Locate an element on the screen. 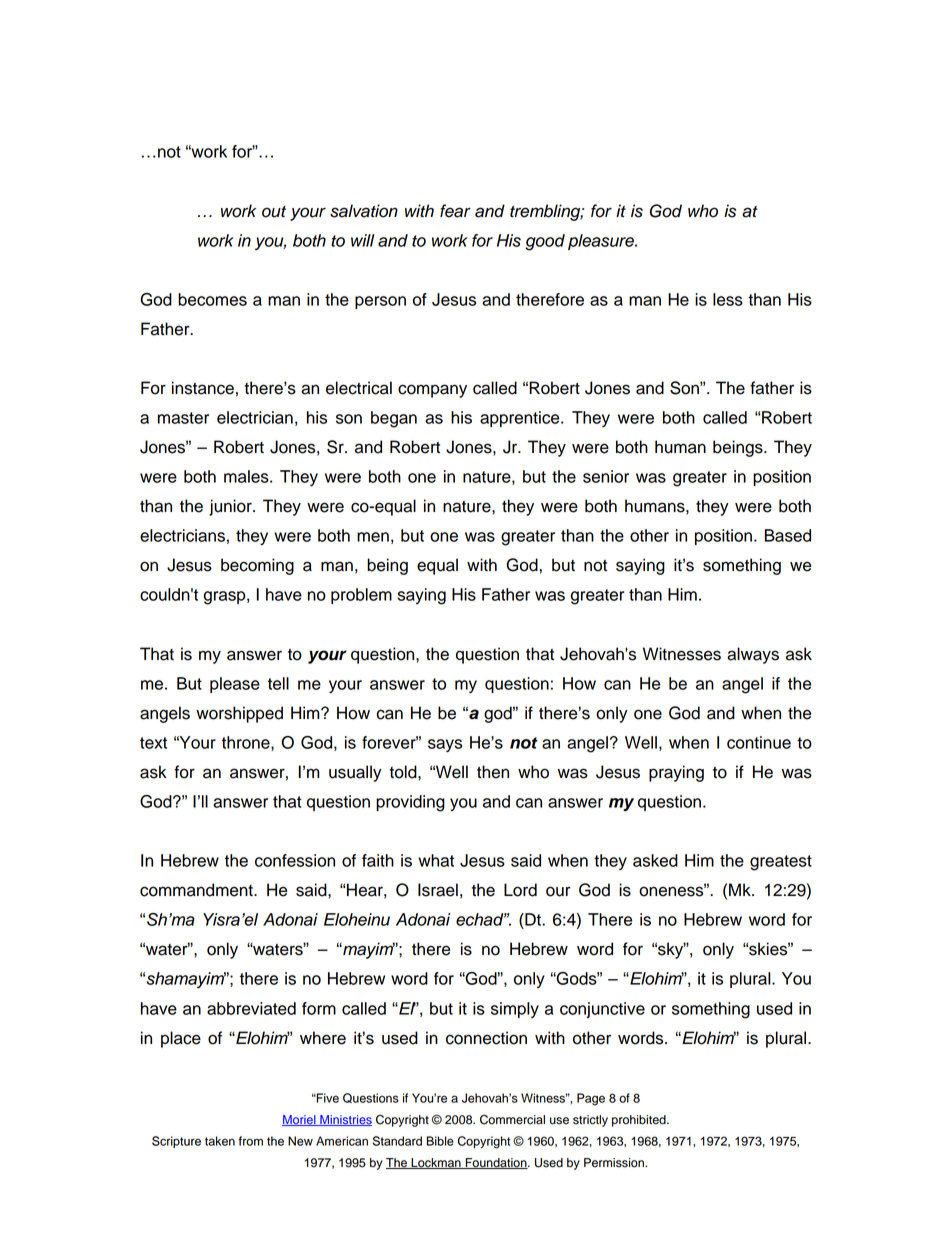 The image size is (952, 1233). out is located at coordinates (274, 212).
